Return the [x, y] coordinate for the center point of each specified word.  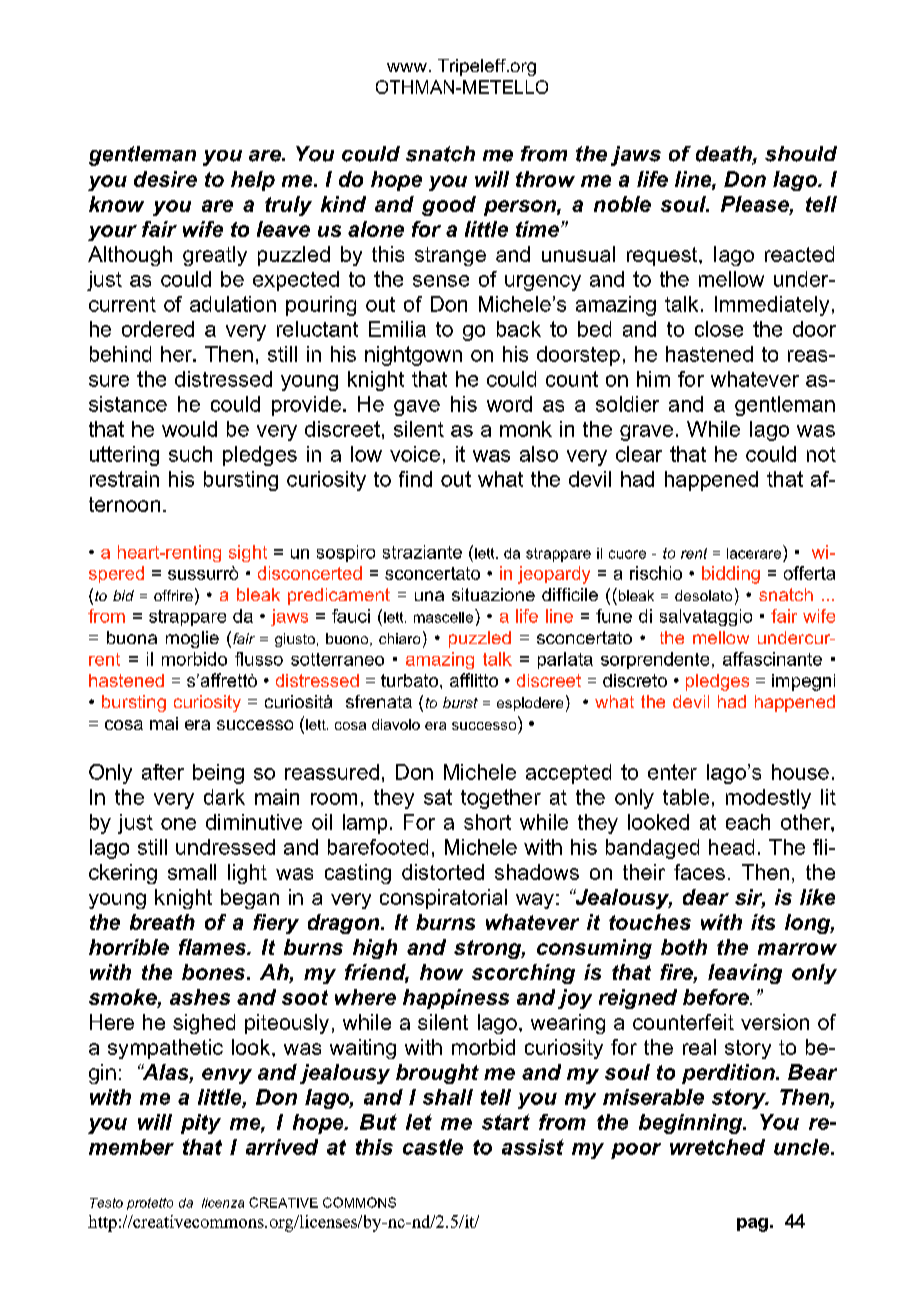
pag [752, 1225]
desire [165, 179]
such [190, 454]
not [821, 454]
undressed [225, 847]
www [407, 67]
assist [533, 1147]
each [748, 822]
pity [201, 1124]
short [487, 822]
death [725, 155]
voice [415, 454]
